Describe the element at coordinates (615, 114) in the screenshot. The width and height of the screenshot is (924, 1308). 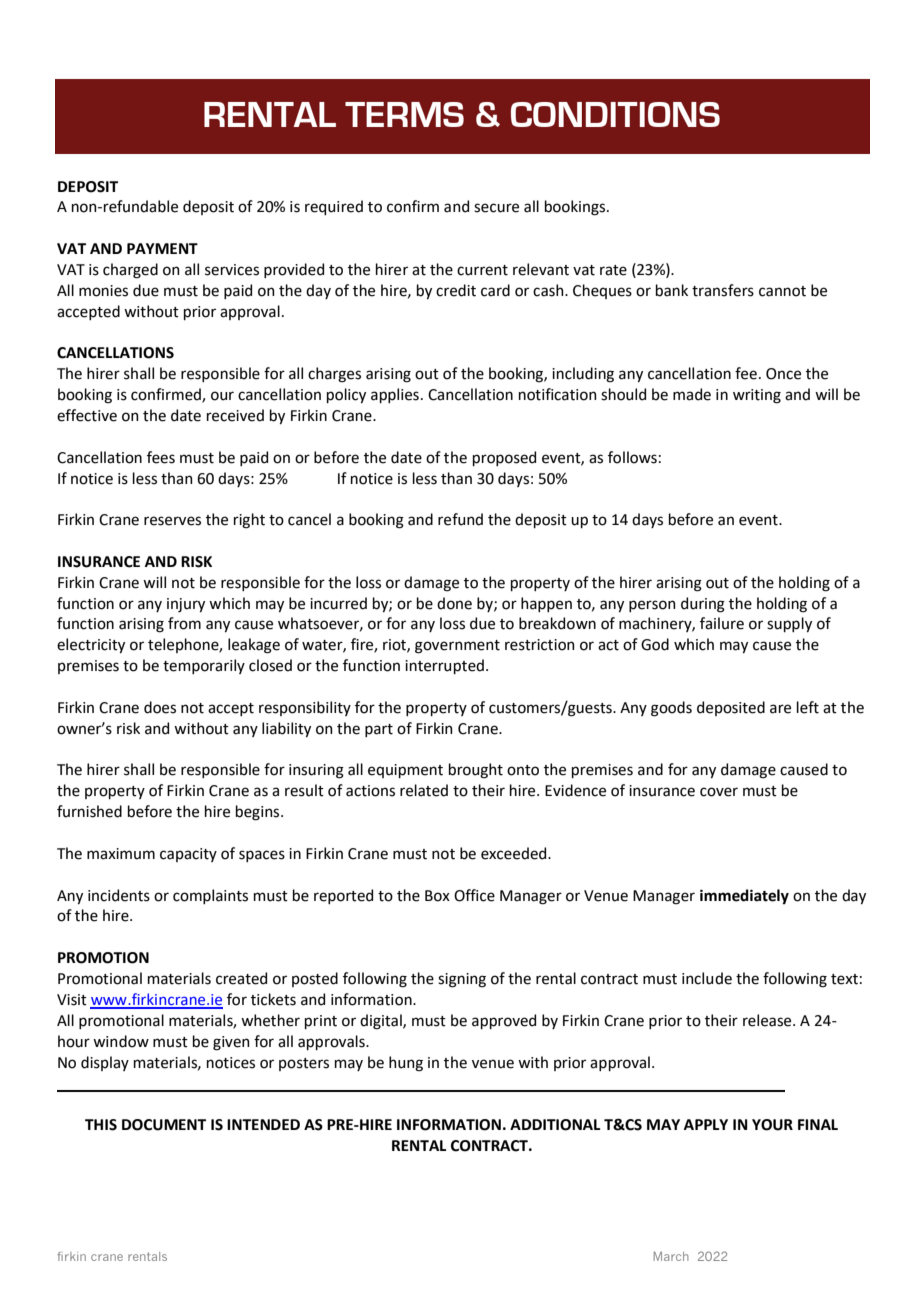
I see `CONDITIONS` at that location.
